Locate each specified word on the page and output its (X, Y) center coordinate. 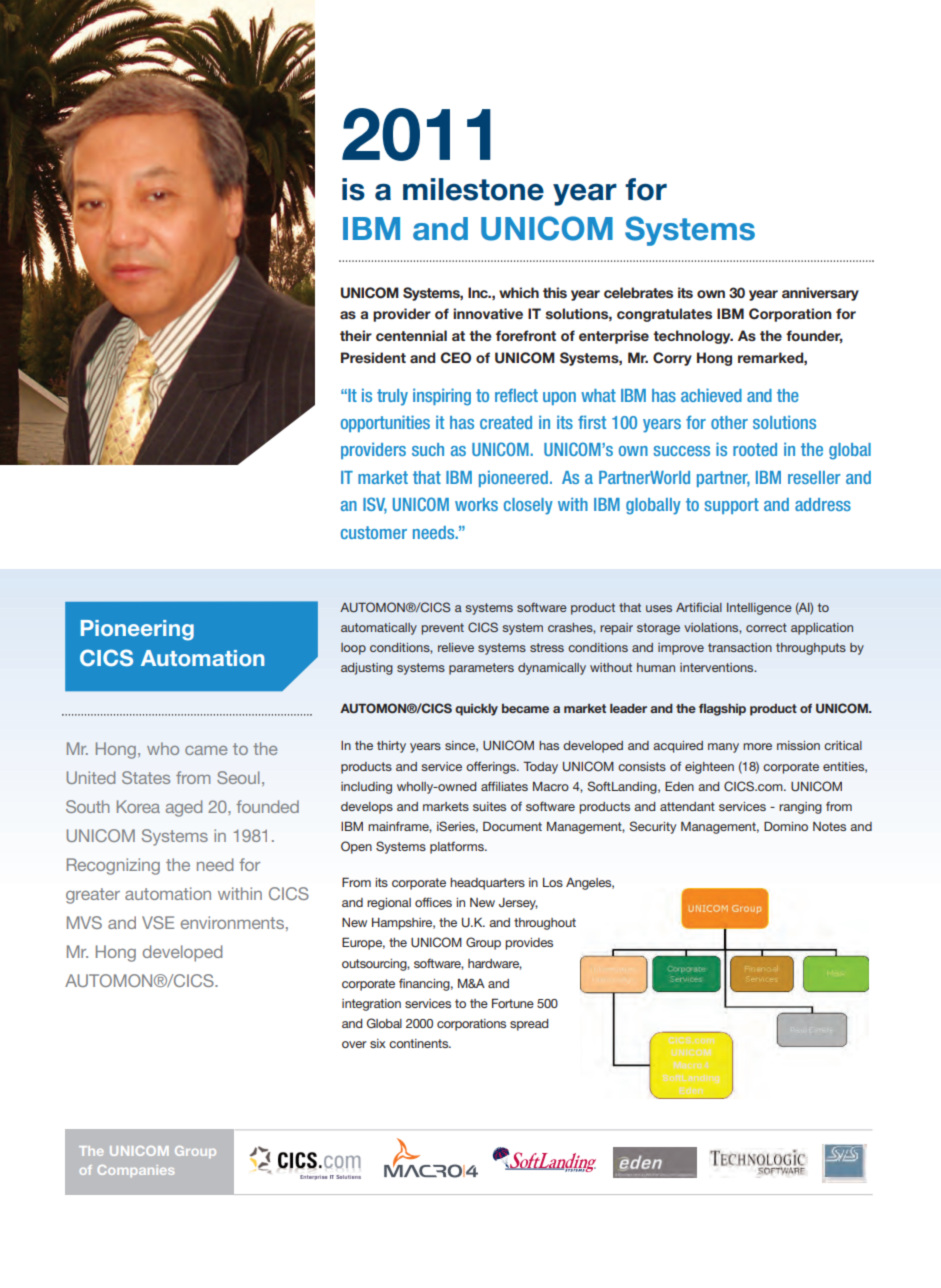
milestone (473, 189)
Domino (786, 826)
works (476, 504)
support (732, 506)
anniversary (820, 294)
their (356, 335)
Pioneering (137, 630)
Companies (136, 1171)
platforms (458, 847)
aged (184, 808)
